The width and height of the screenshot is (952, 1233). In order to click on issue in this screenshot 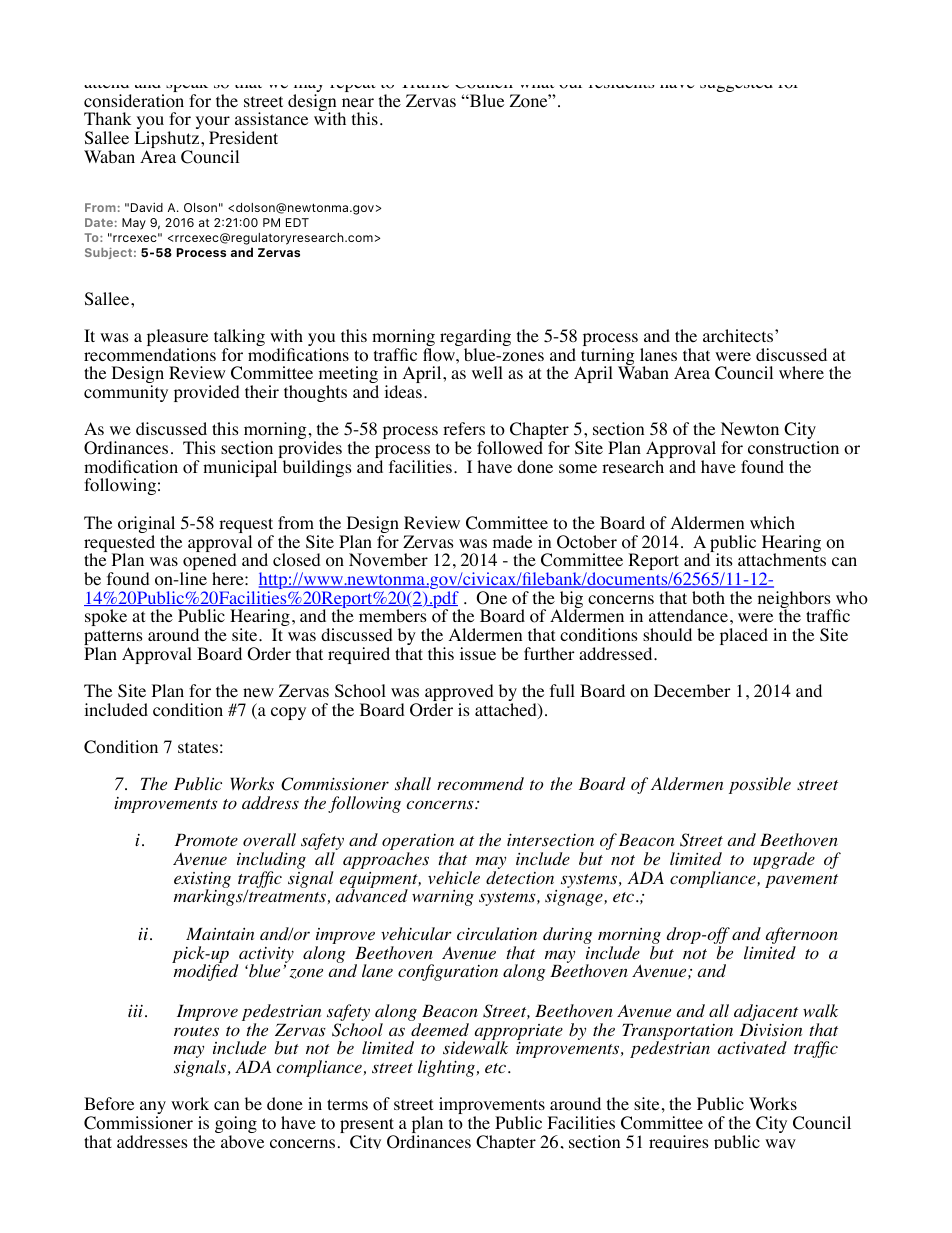, I will do `click(478, 653)`.
